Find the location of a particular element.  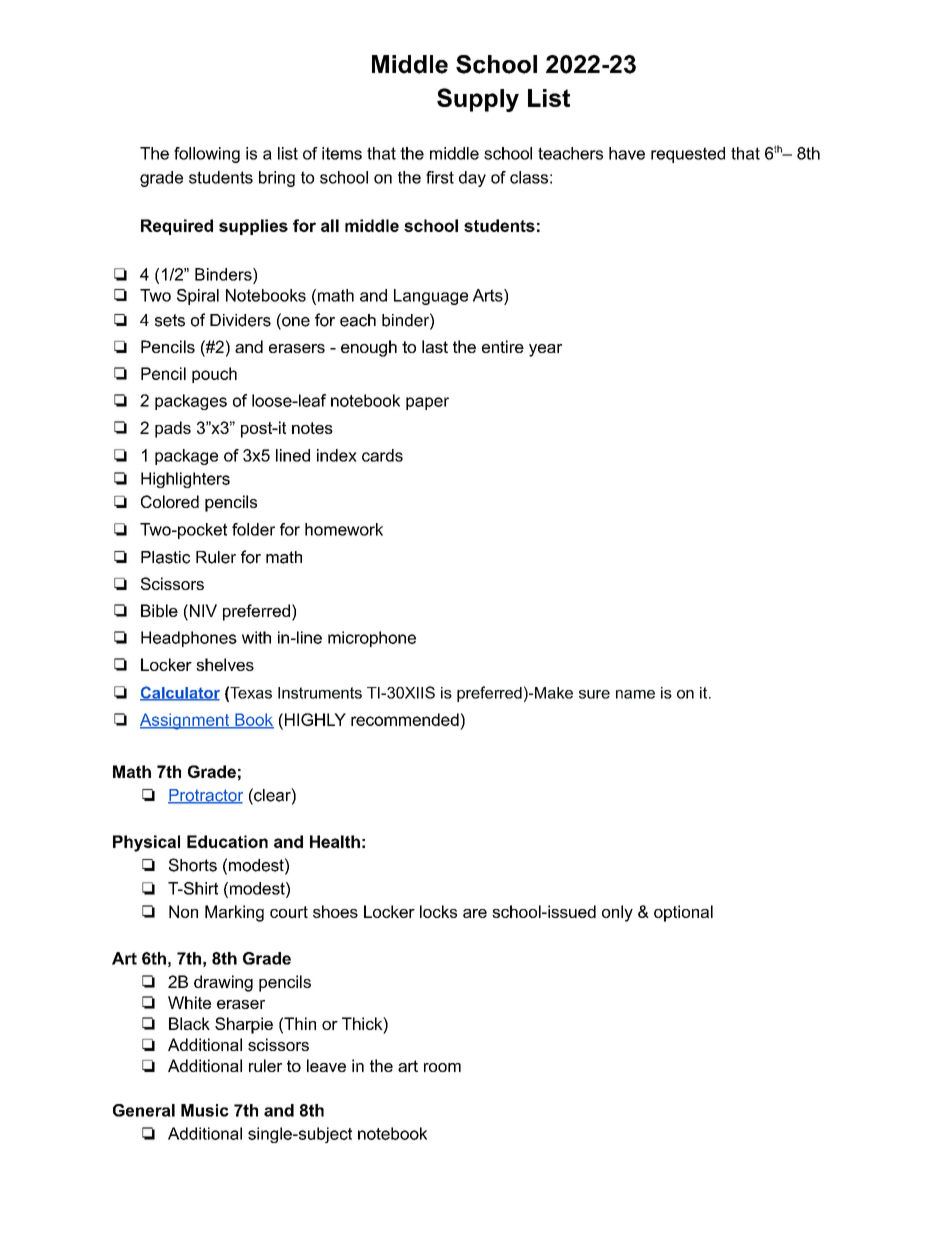

have is located at coordinates (627, 153).
